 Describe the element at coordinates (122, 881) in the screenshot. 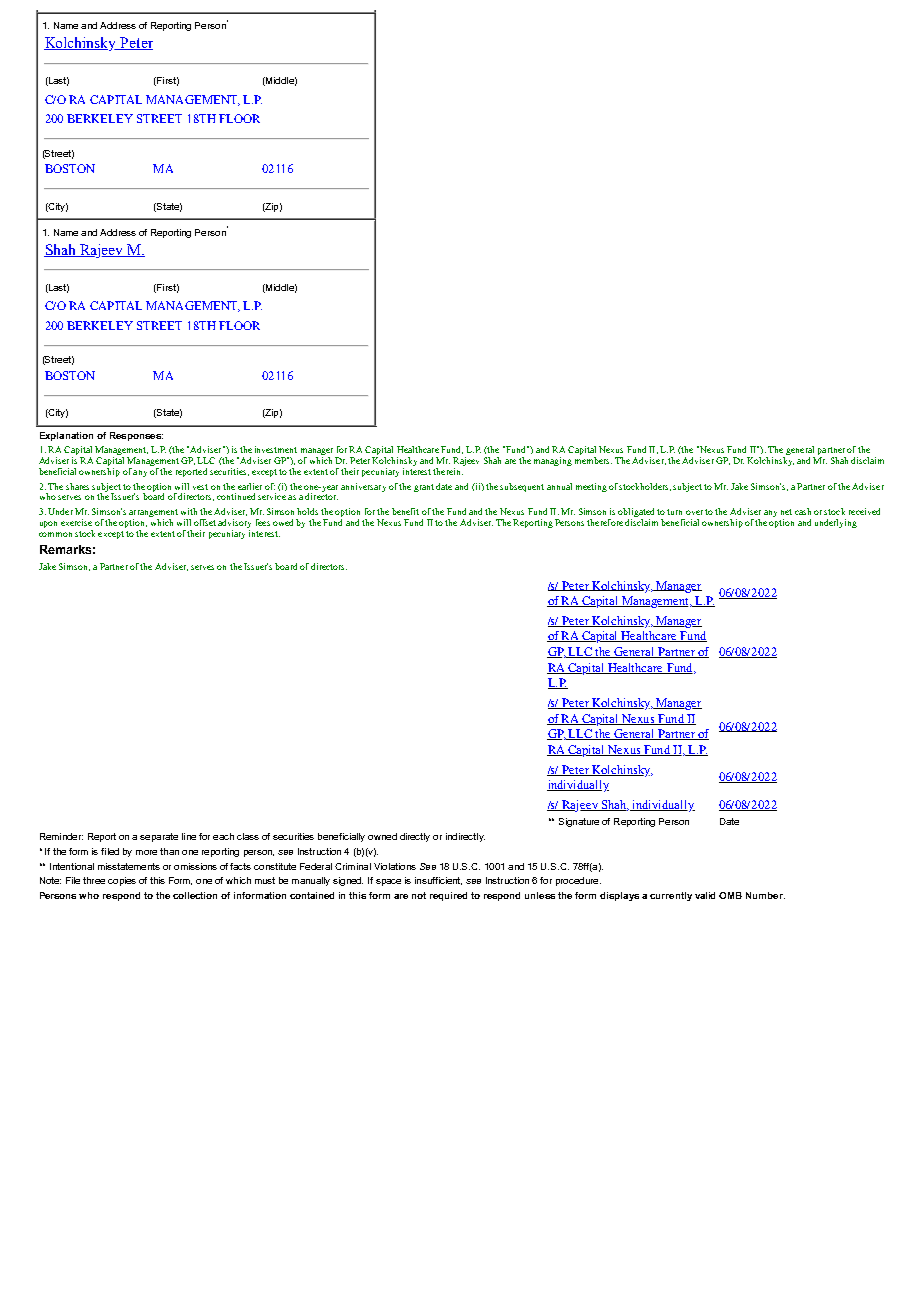

I see `copies` at that location.
